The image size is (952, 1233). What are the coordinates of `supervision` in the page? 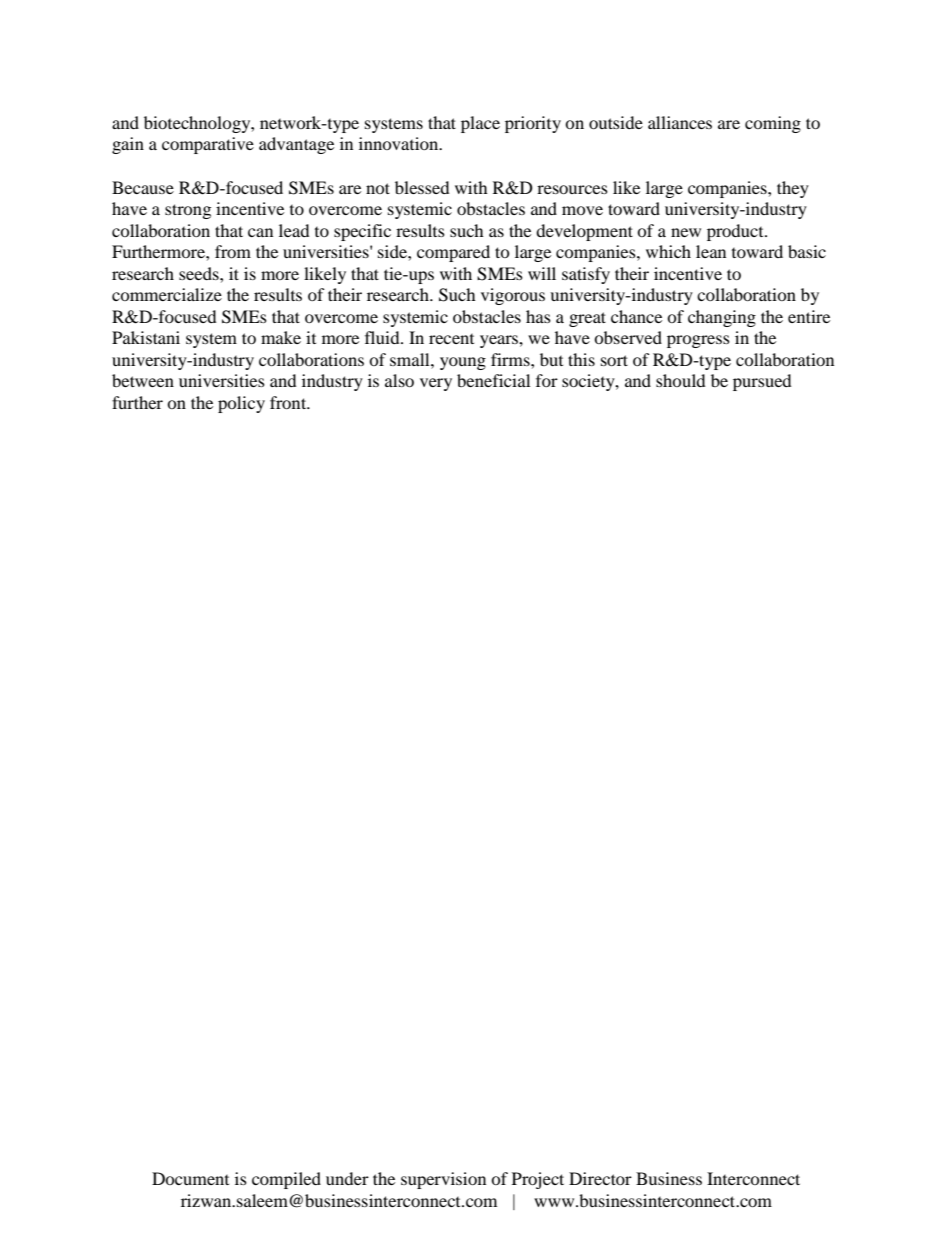 It's located at (443, 1180).
